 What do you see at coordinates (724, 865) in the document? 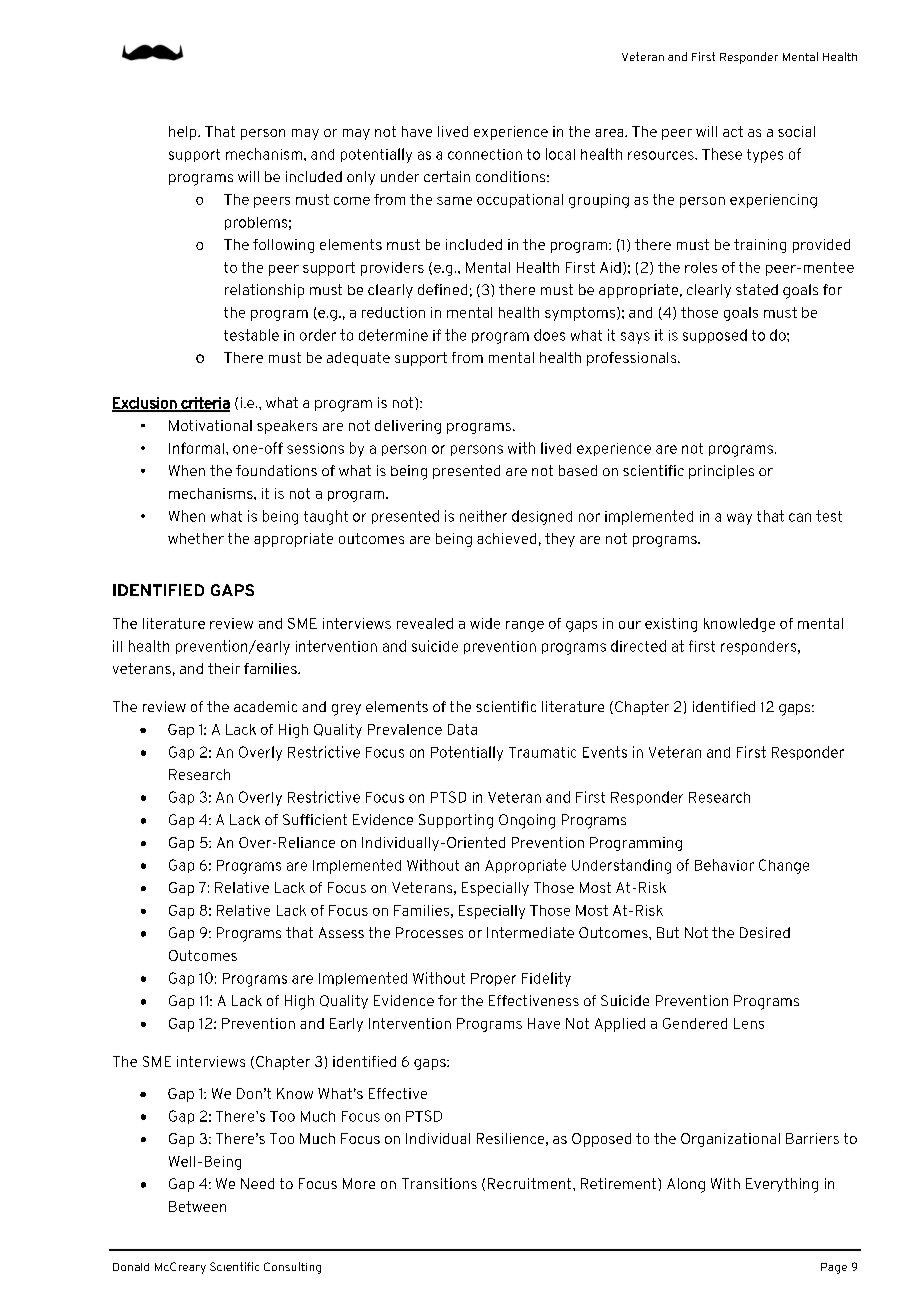
I see `Behavior` at bounding box center [724, 865].
